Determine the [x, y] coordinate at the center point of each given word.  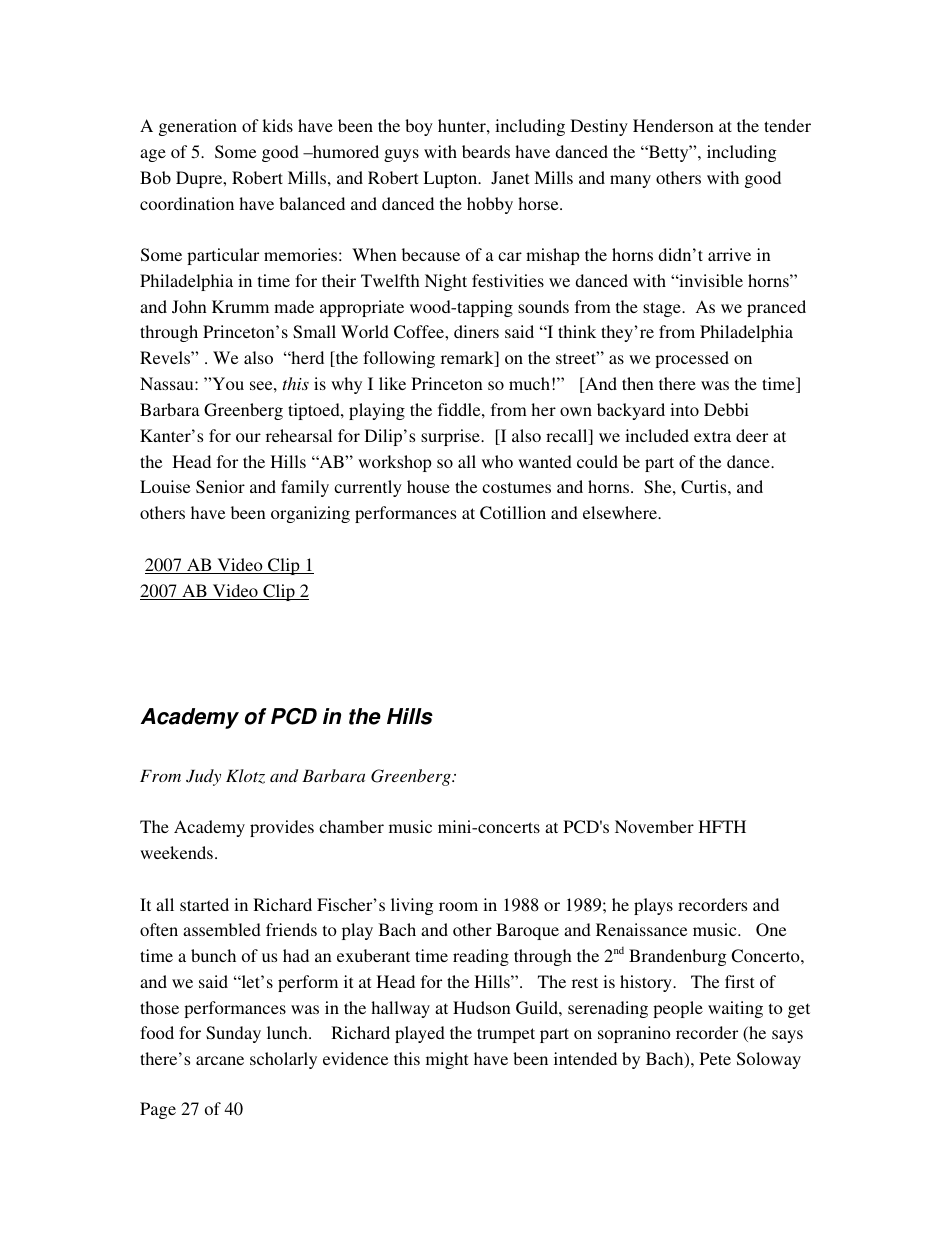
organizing [310, 514]
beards [486, 151]
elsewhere [621, 512]
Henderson [673, 125]
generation [198, 127]
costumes [516, 487]
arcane [220, 1060]
